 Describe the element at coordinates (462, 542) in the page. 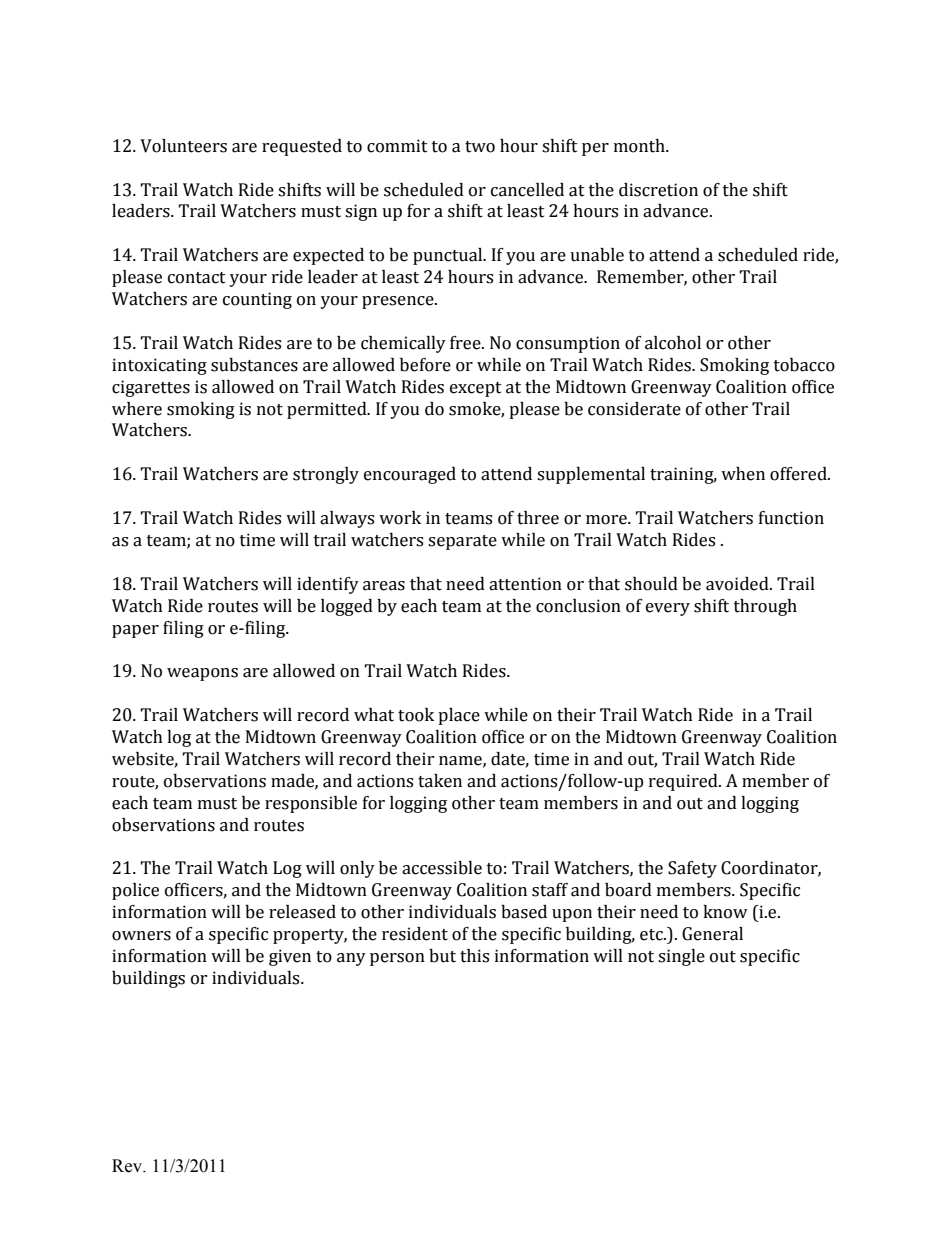

I see `separate` at that location.
